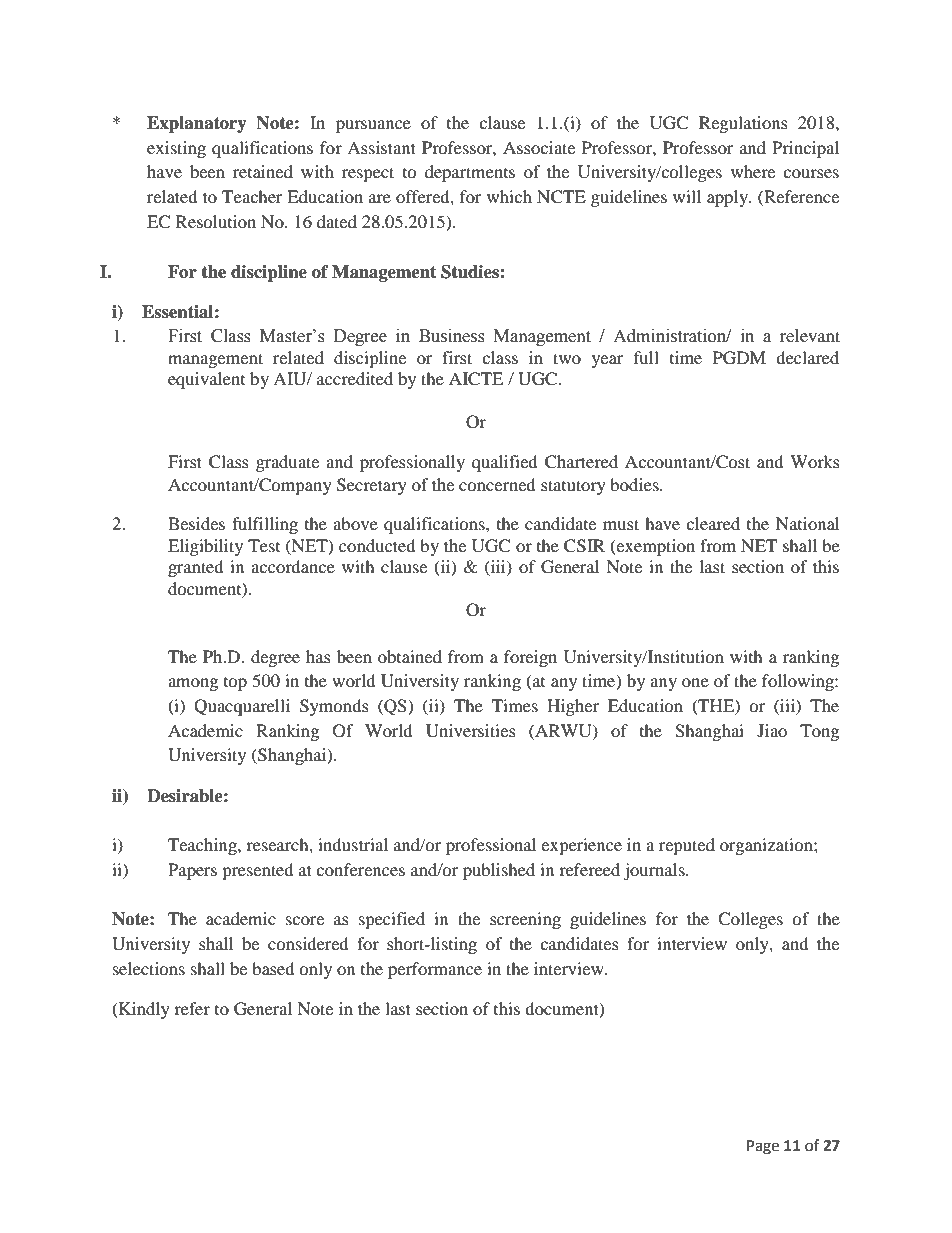 The image size is (952, 1233). Describe the element at coordinates (287, 463) in the screenshot. I see `graduate` at that location.
